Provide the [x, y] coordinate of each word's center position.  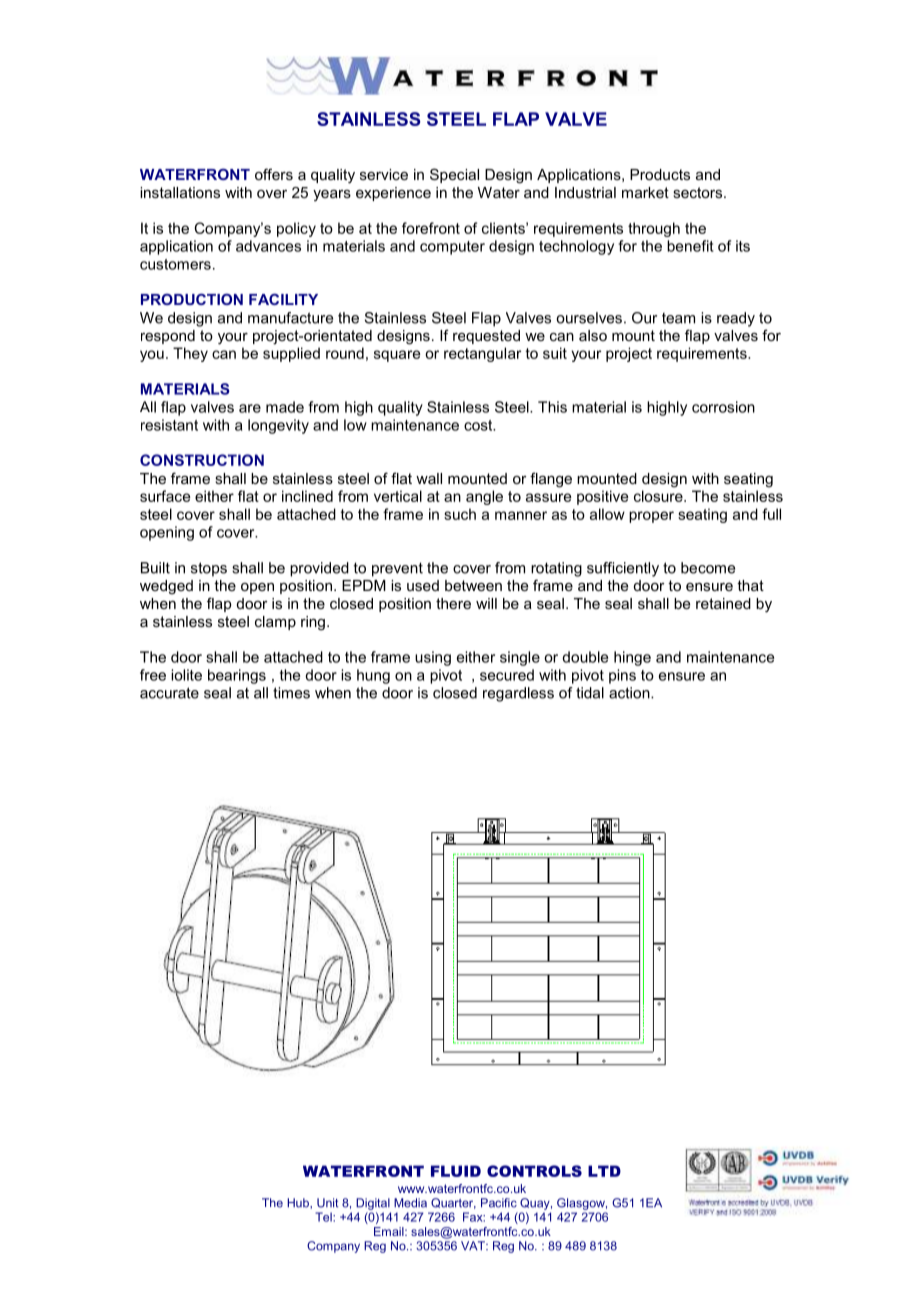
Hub [299, 1203]
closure [659, 496]
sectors [699, 192]
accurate [169, 693]
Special [454, 175]
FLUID [456, 1171]
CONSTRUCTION [202, 460]
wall [429, 478]
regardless [518, 694]
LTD [604, 1171]
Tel [324, 1217]
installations [180, 192]
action [630, 693]
